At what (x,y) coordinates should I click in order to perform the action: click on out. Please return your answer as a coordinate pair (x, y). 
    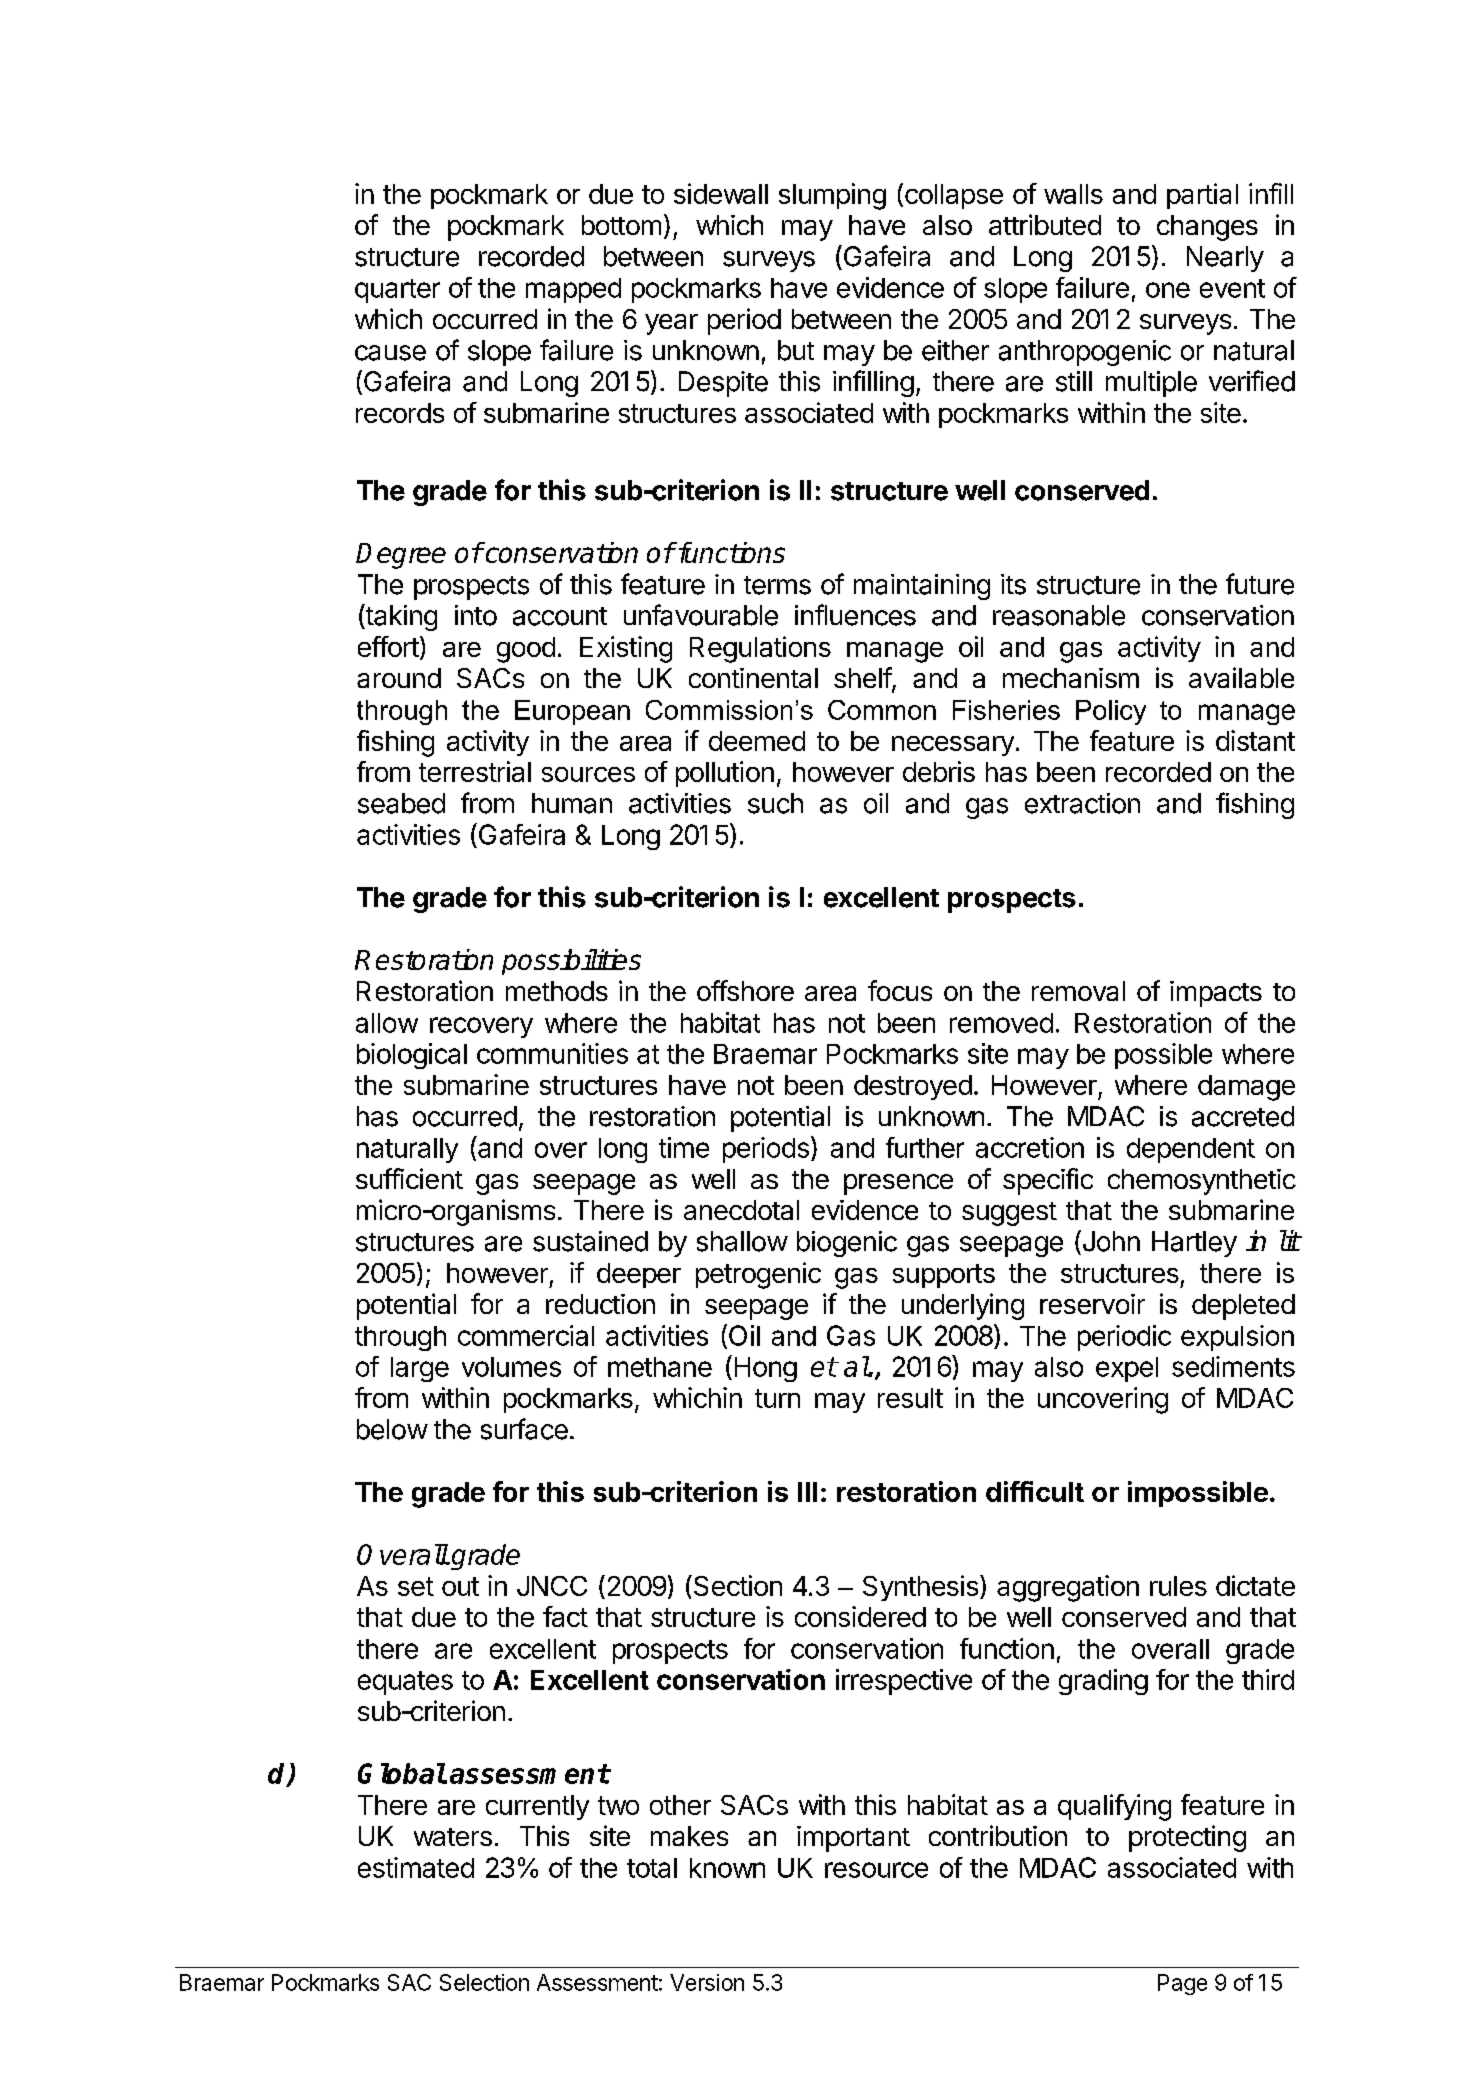
    Looking at the image, I should click on (460, 1586).
